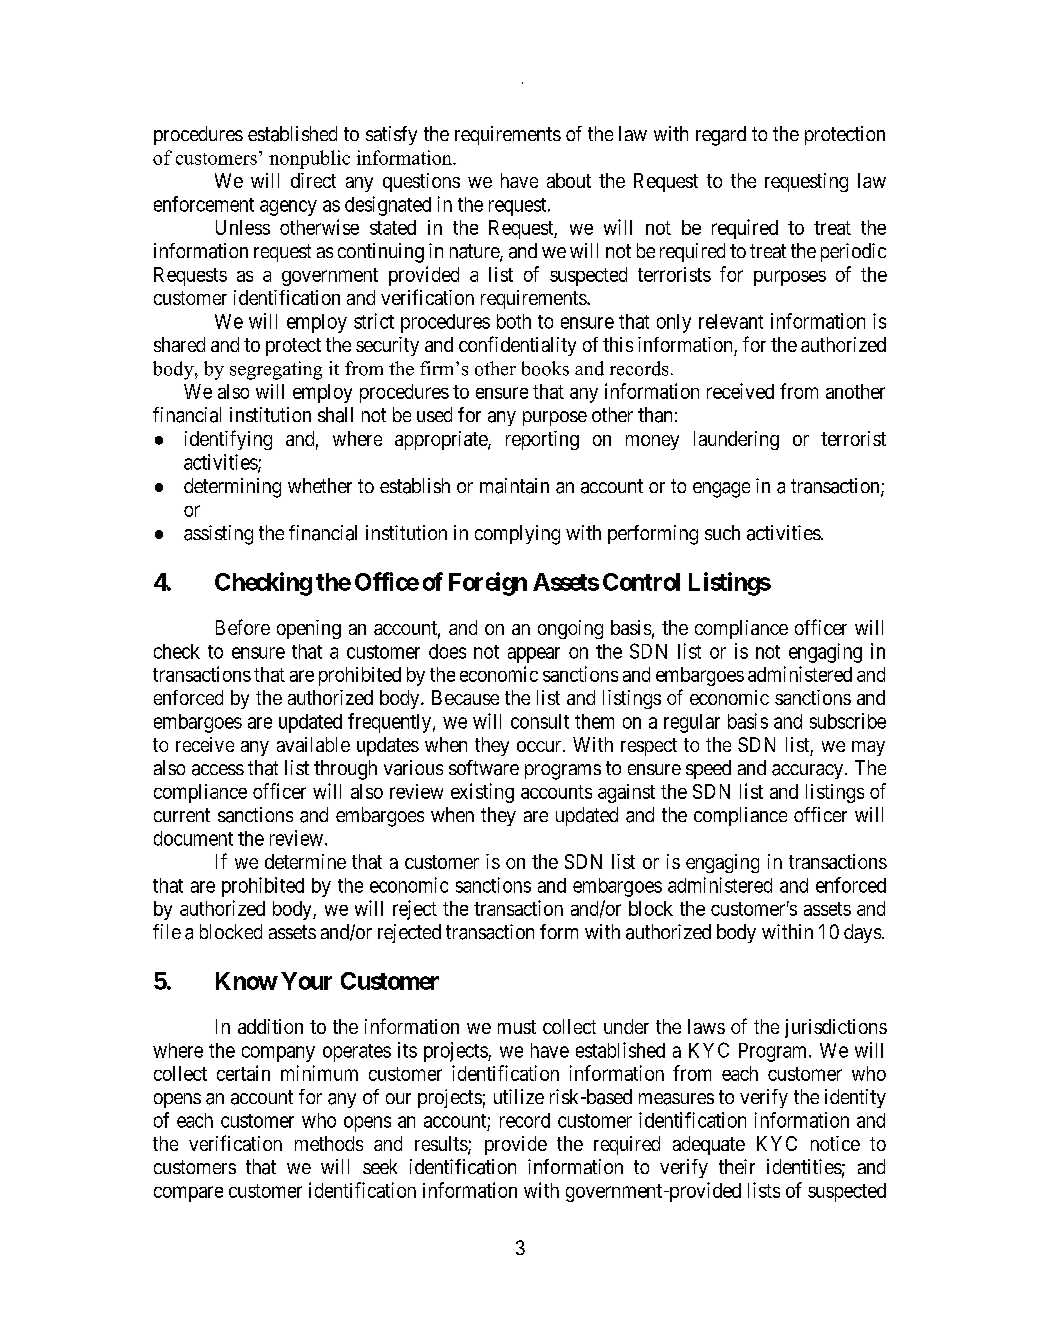  I want to click on days, so click(862, 933).
